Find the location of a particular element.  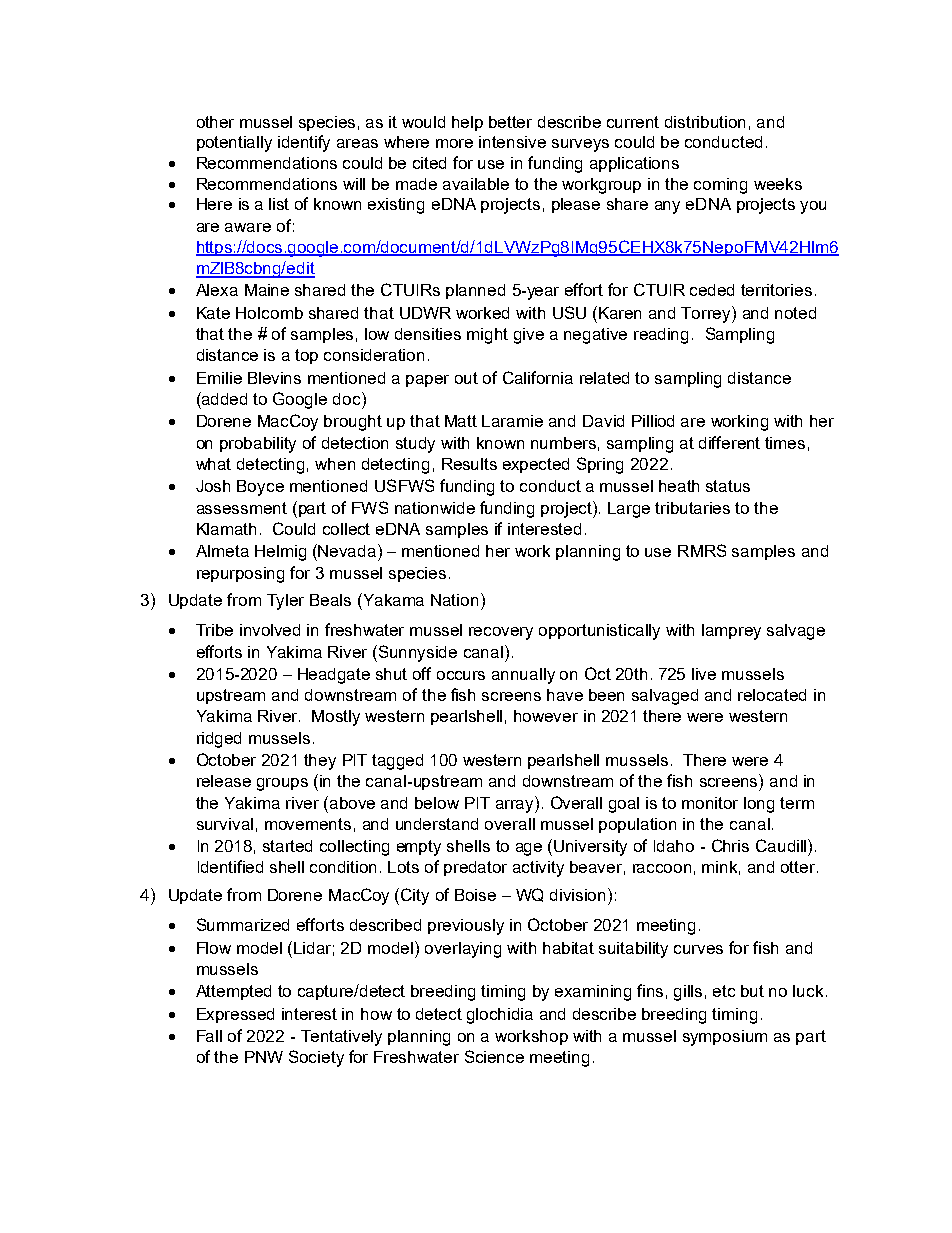

coming is located at coordinates (720, 186).
